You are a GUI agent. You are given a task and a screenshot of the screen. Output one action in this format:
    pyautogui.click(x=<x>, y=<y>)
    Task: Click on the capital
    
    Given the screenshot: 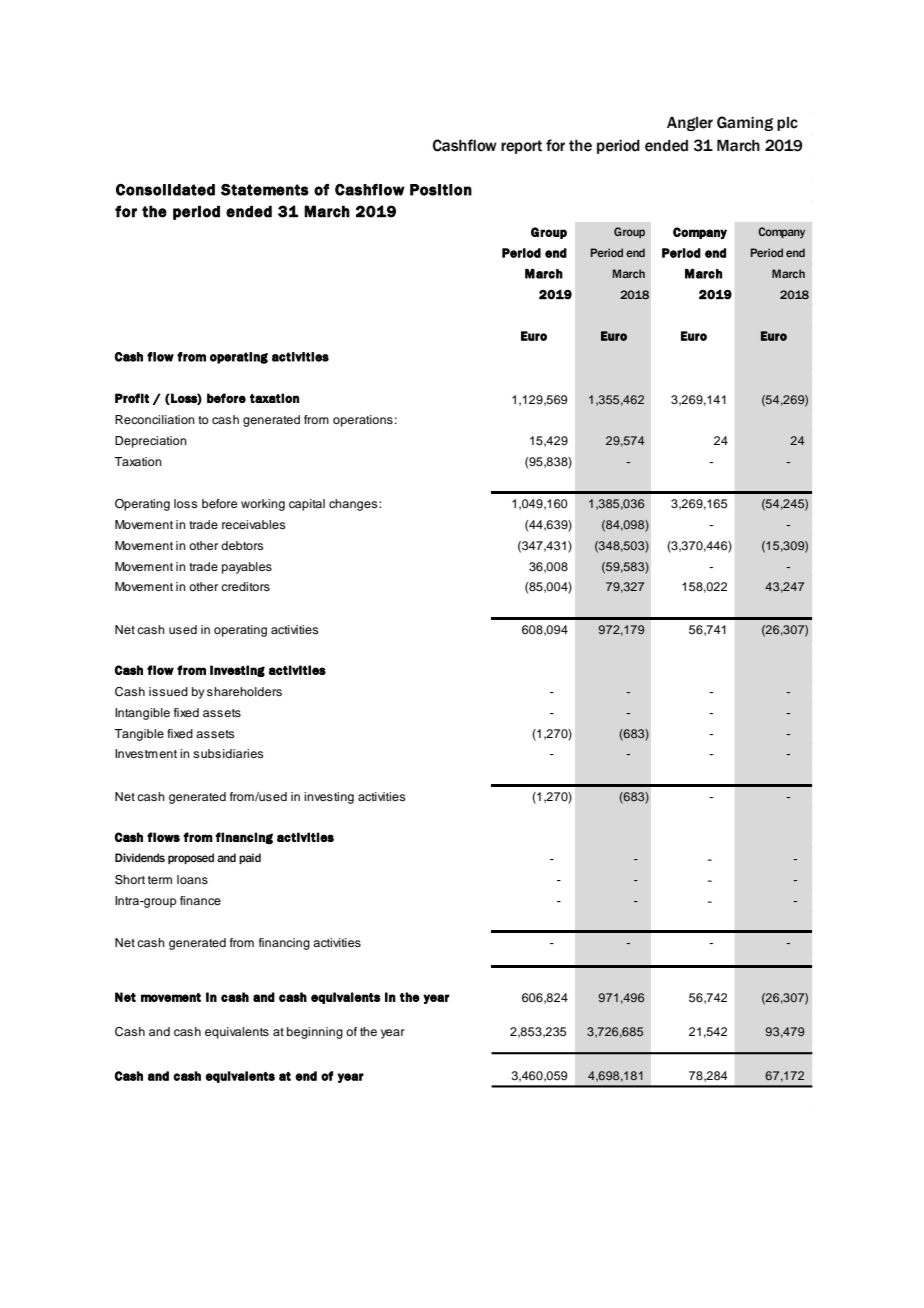 What is the action you would take?
    pyautogui.click(x=307, y=505)
